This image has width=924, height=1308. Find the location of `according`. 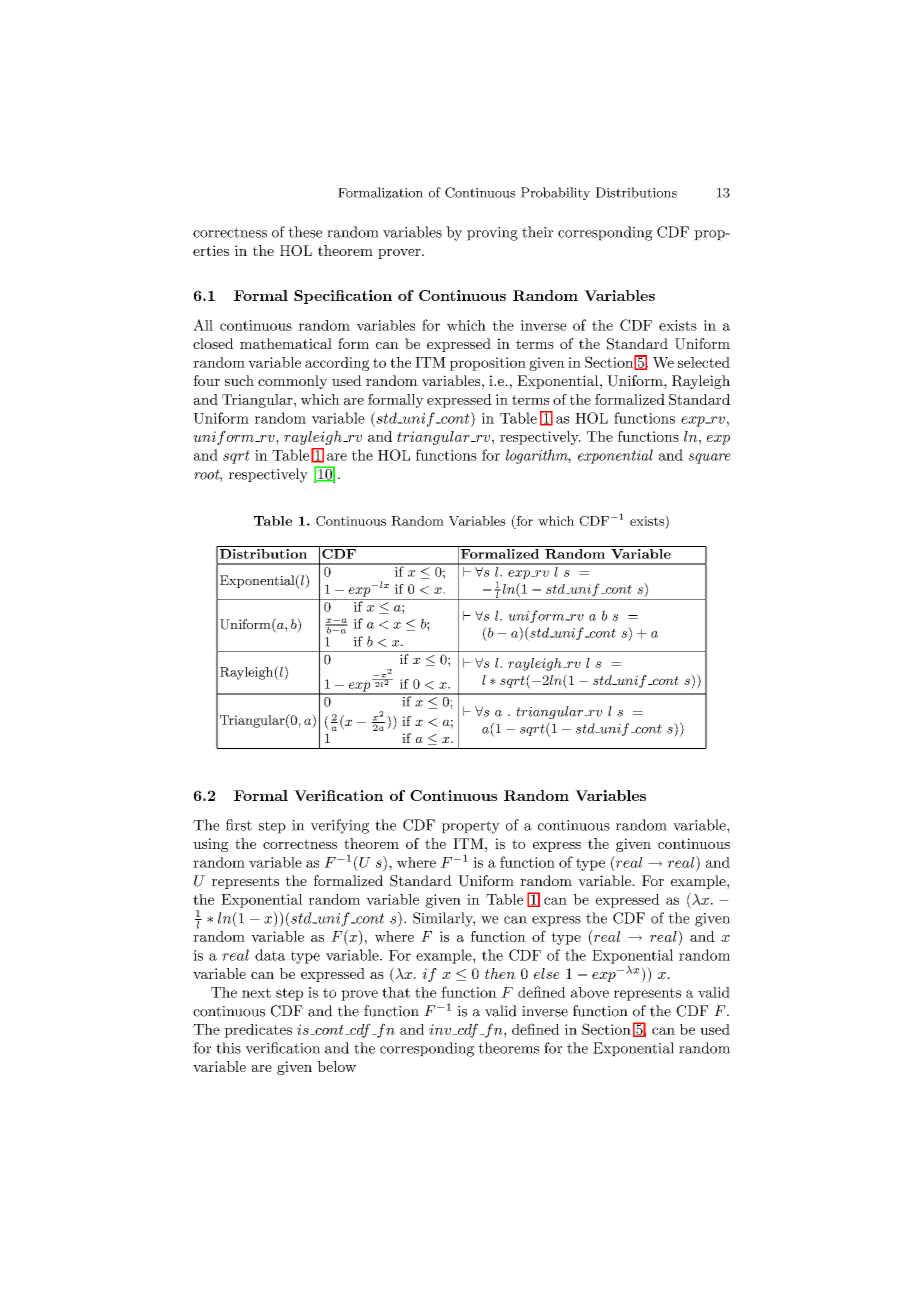

according is located at coordinates (337, 364).
